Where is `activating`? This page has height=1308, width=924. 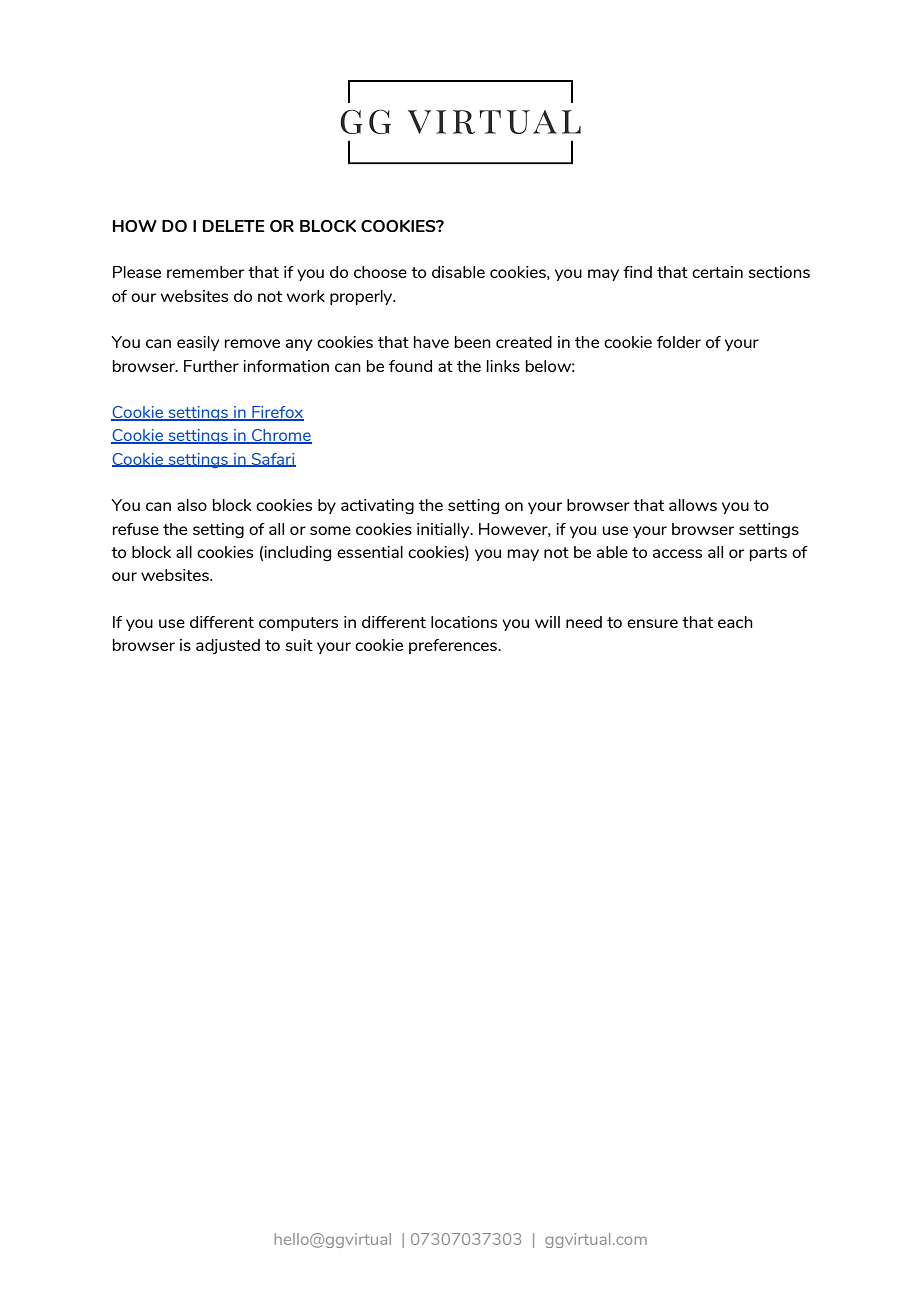
activating is located at coordinates (377, 507).
